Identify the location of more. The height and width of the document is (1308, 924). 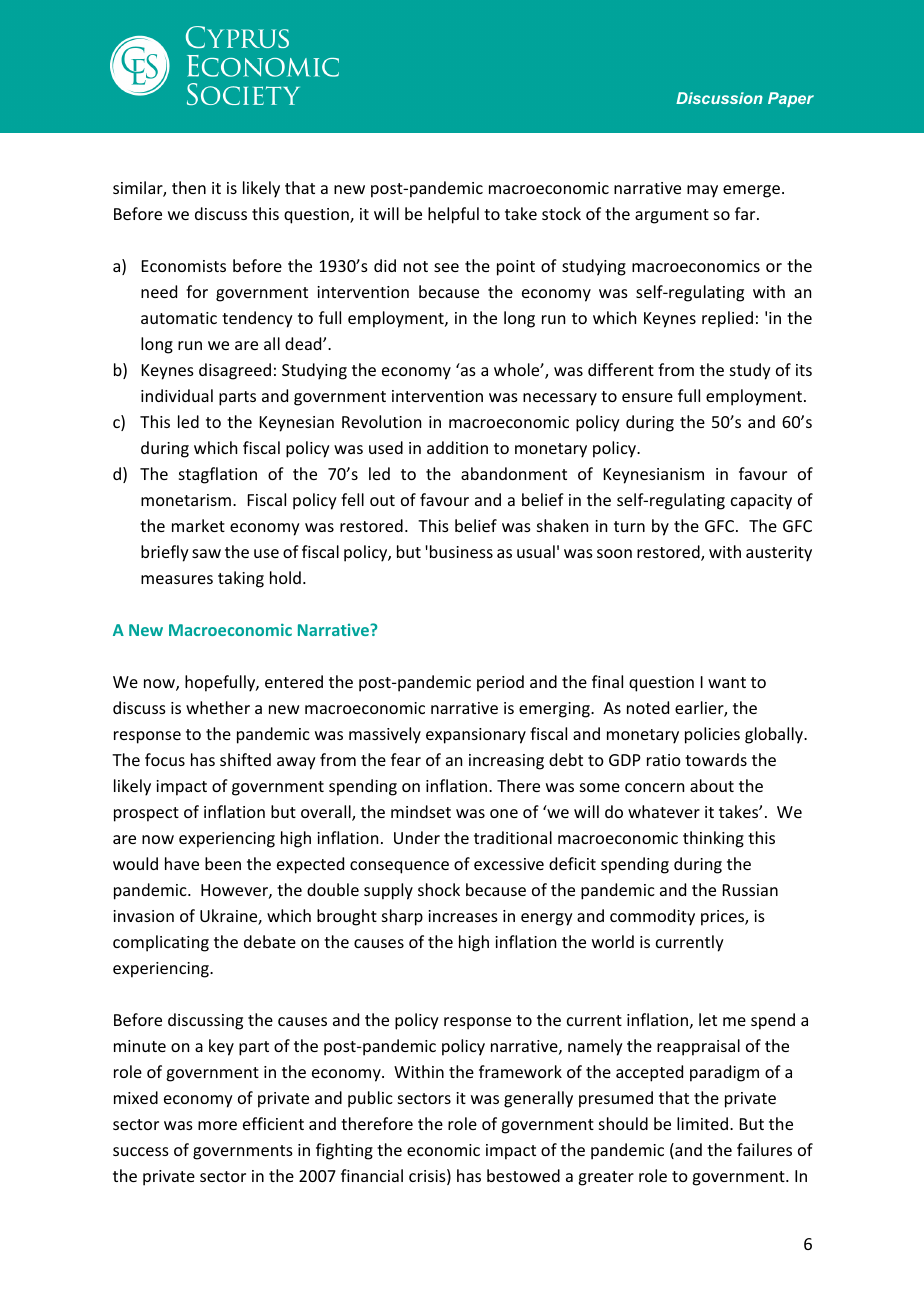
(217, 1125).
